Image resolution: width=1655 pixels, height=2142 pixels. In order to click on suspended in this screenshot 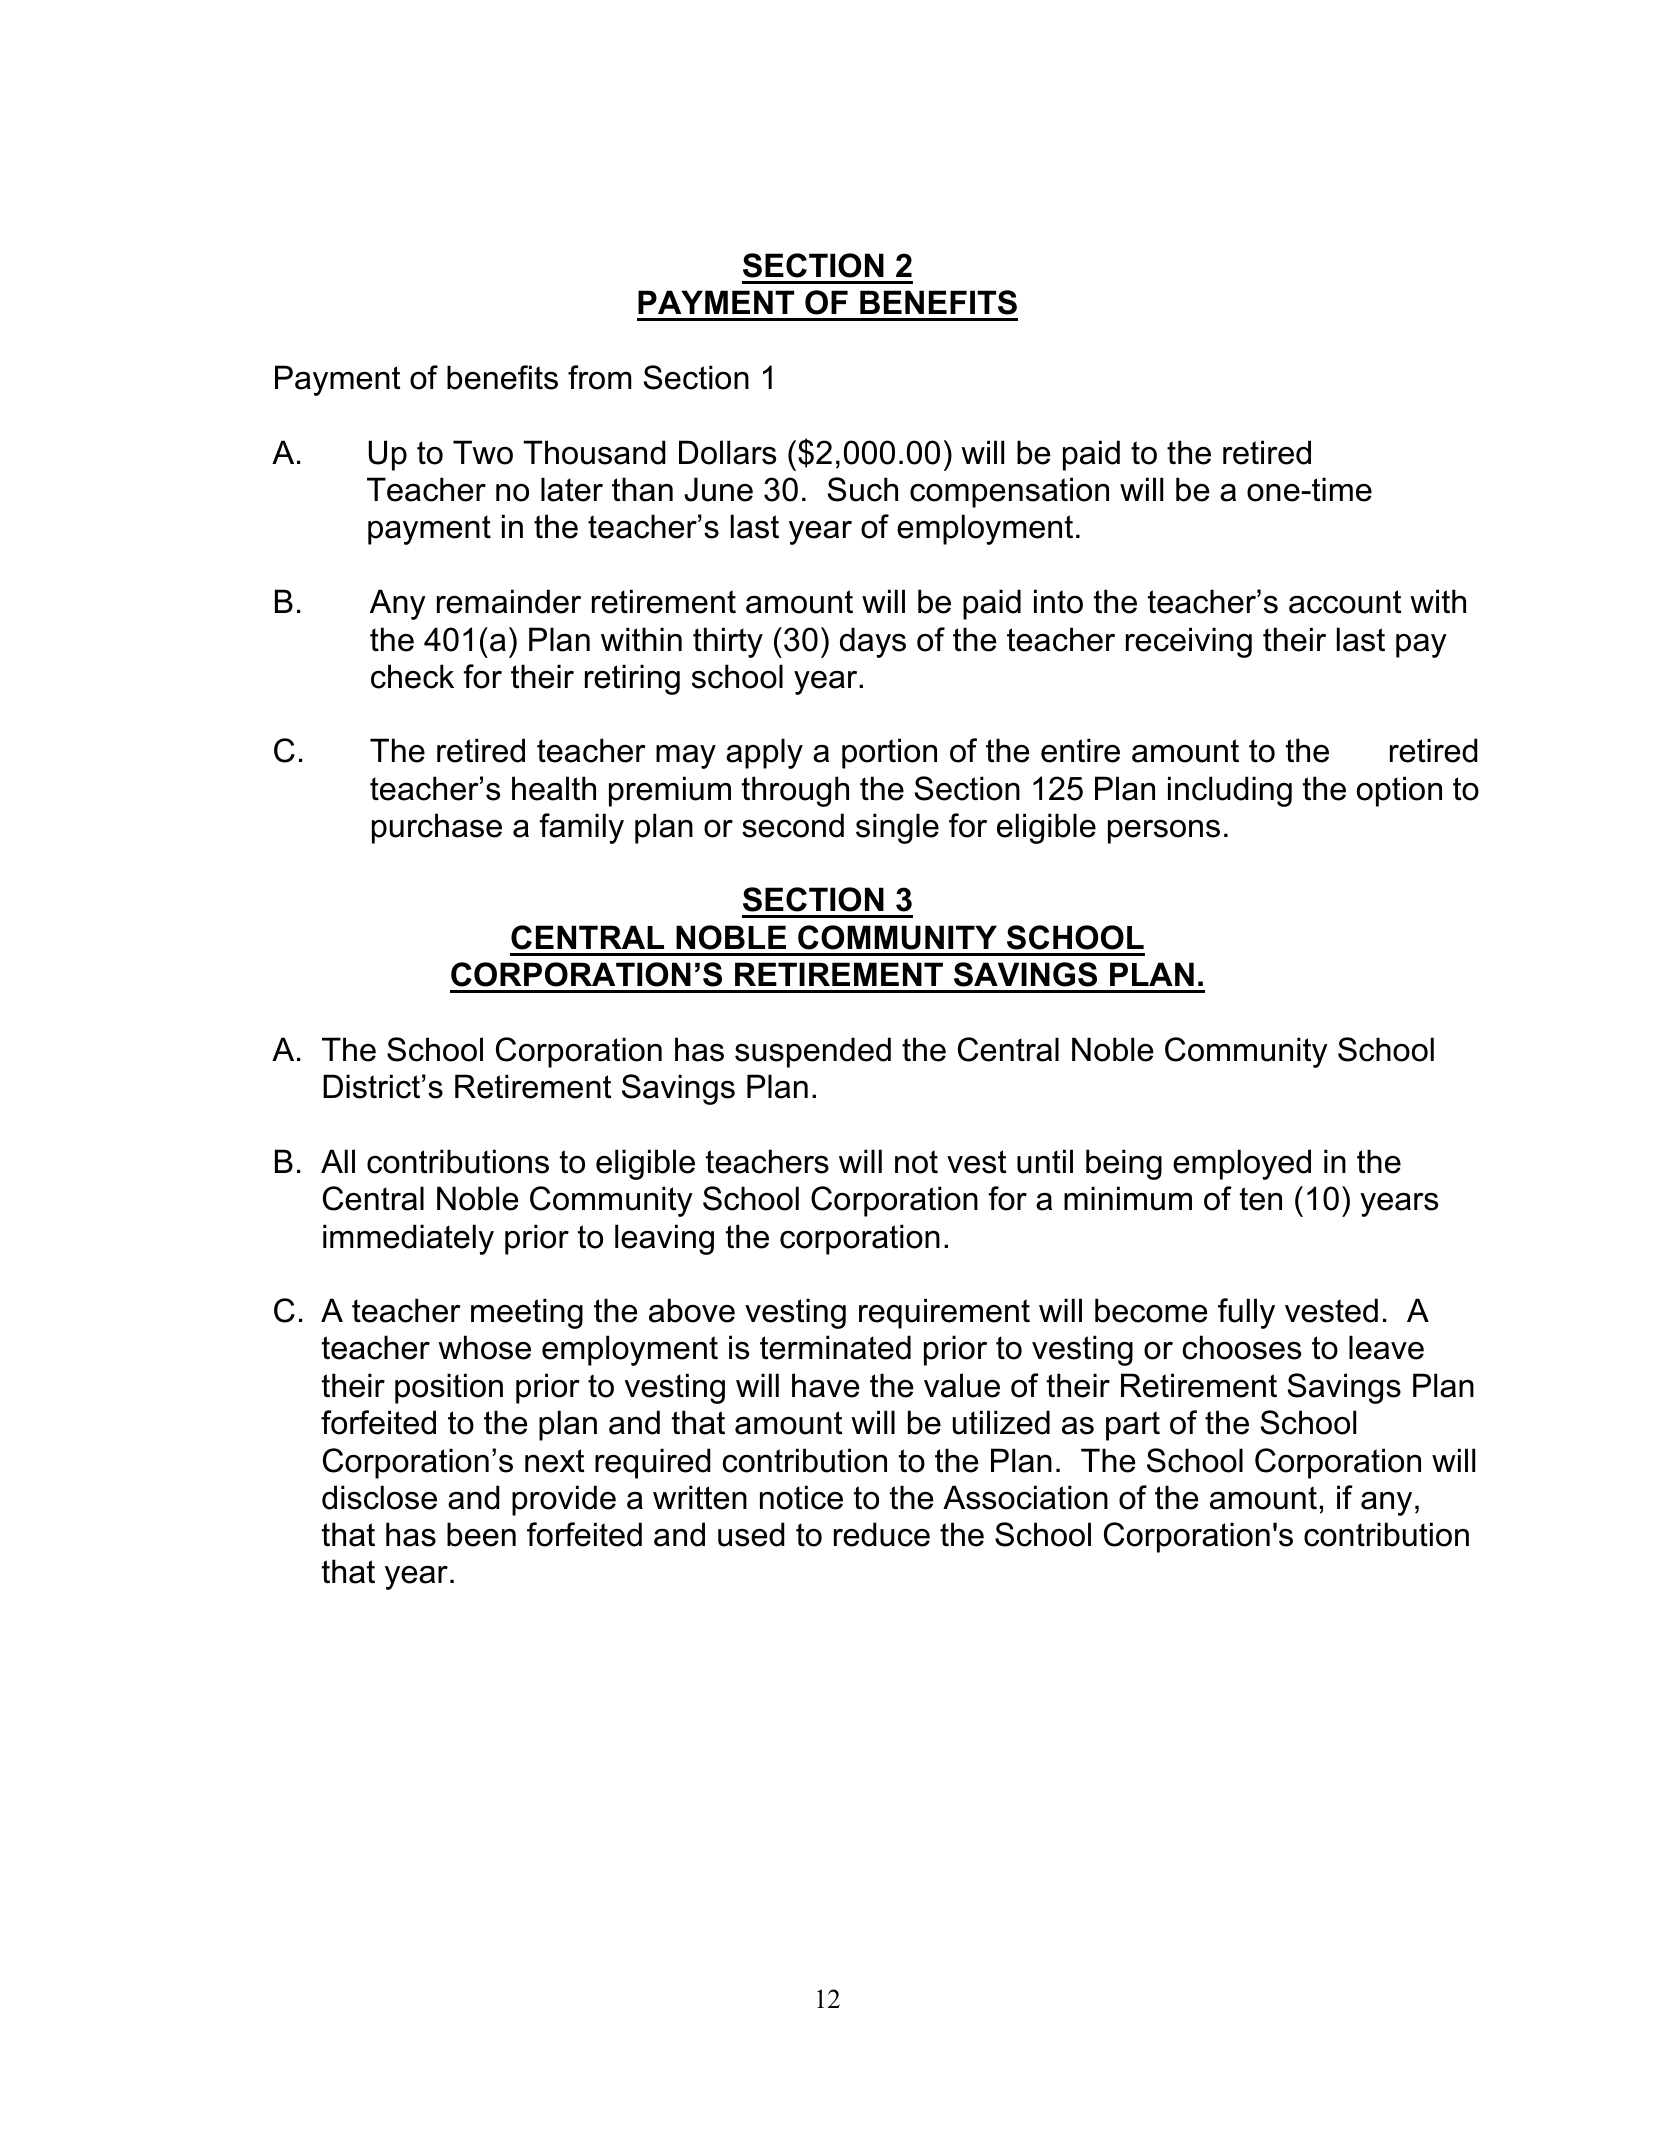, I will do `click(813, 1052)`.
